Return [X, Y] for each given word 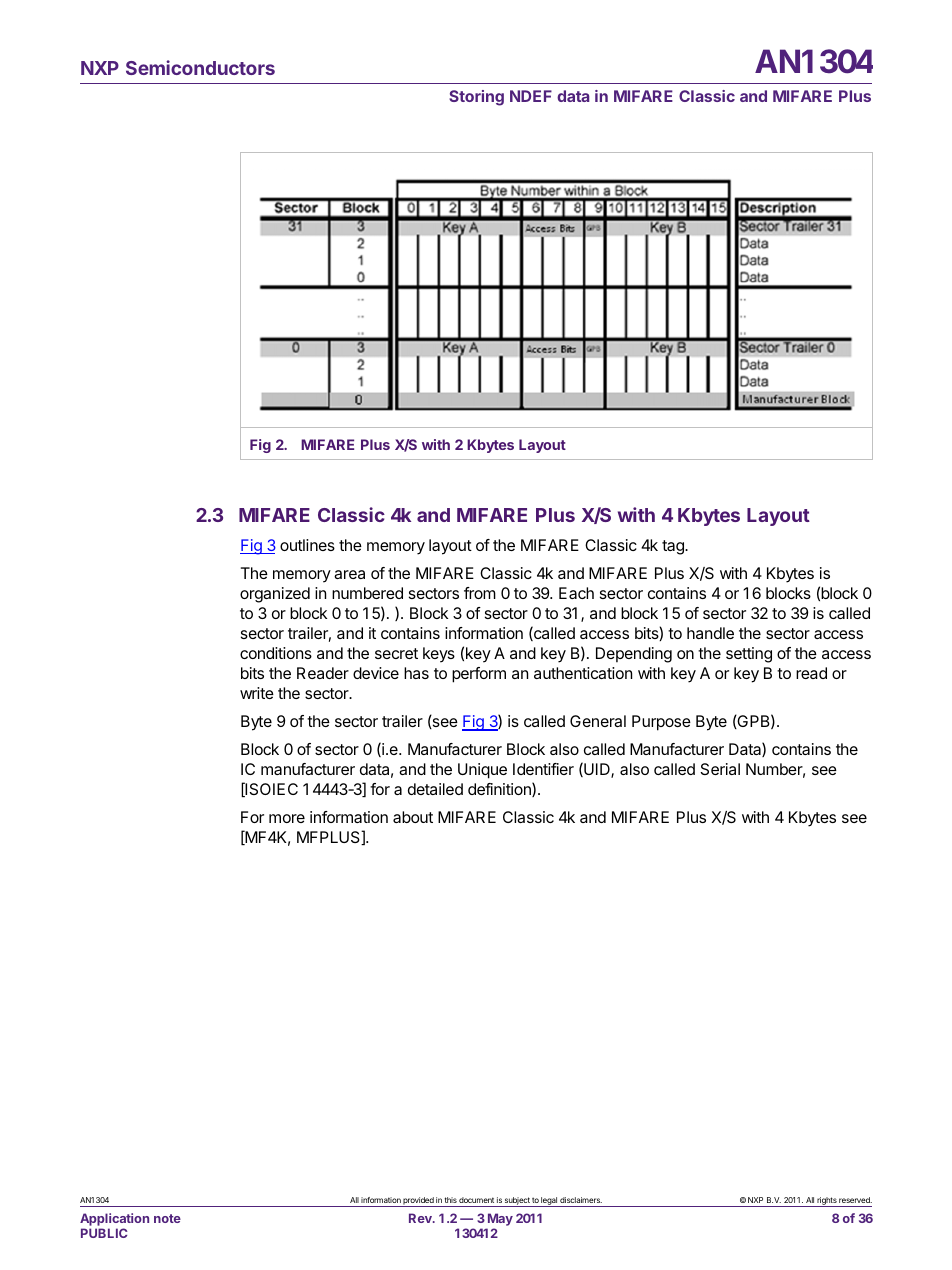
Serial [720, 769]
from [480, 593]
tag [674, 547]
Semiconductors [200, 67]
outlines [307, 545]
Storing [476, 98]
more [287, 818]
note [167, 1218]
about [413, 817]
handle [710, 633]
